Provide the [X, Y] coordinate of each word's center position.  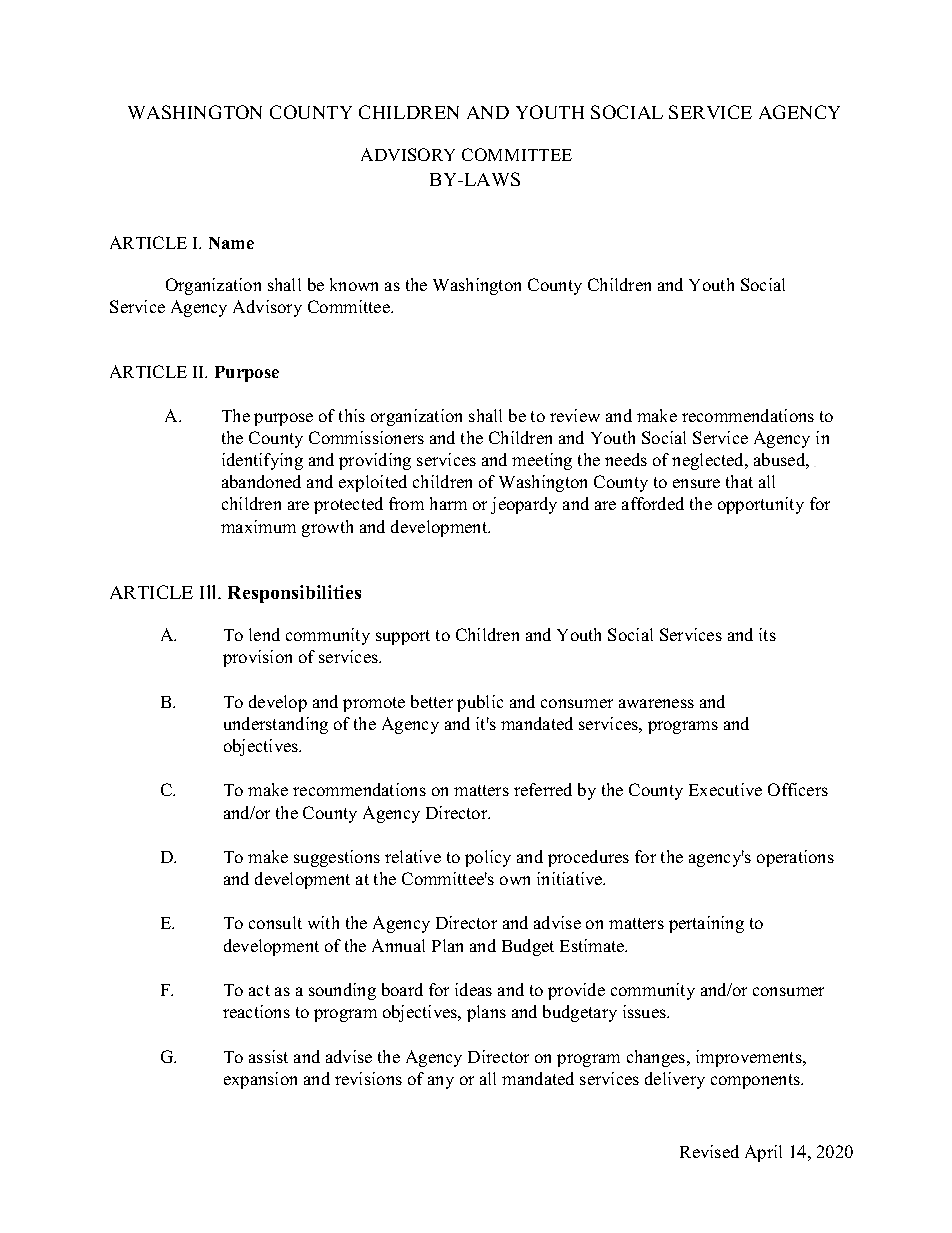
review [575, 415]
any [441, 1082]
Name [231, 243]
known [354, 284]
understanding [276, 725]
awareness [656, 703]
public [480, 703]
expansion [260, 1080]
